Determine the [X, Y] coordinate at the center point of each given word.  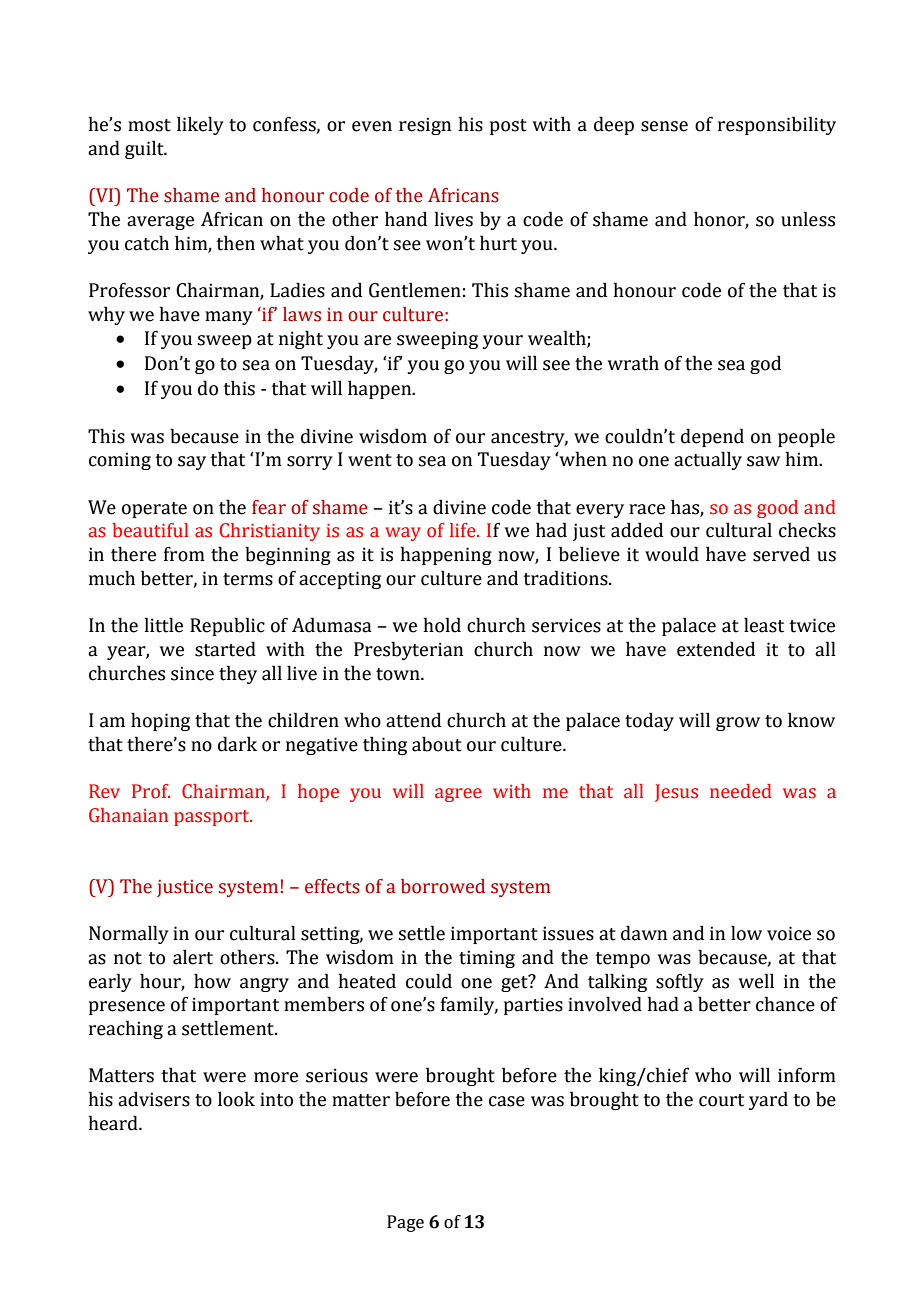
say [192, 463]
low [746, 933]
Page [405, 1223]
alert [193, 957]
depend [712, 437]
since [192, 673]
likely [200, 125]
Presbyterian [408, 650]
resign [425, 126]
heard [114, 1123]
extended [716, 649]
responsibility [777, 125]
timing [487, 959]
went [370, 460]
